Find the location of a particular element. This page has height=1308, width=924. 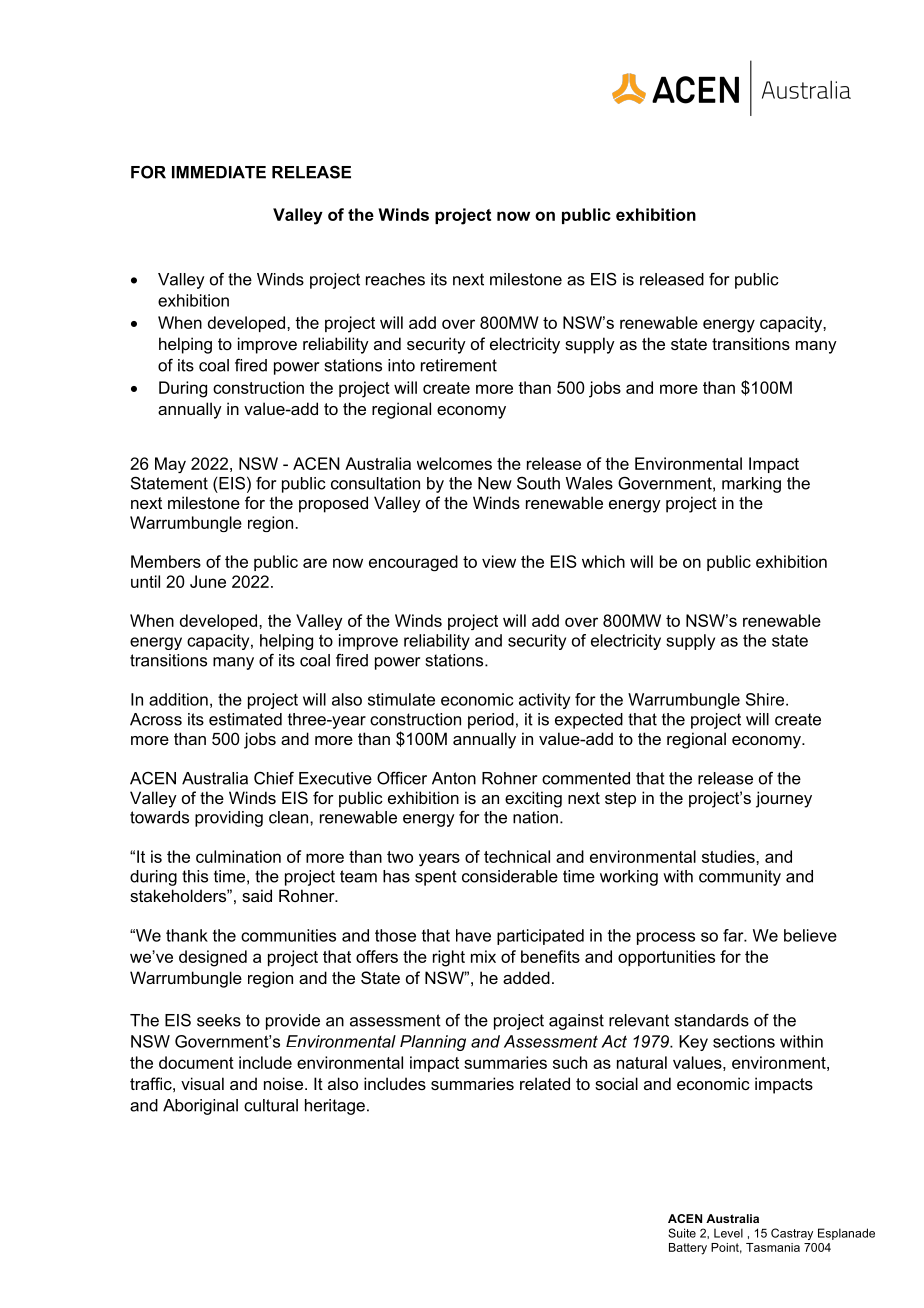

period is located at coordinates (491, 721).
